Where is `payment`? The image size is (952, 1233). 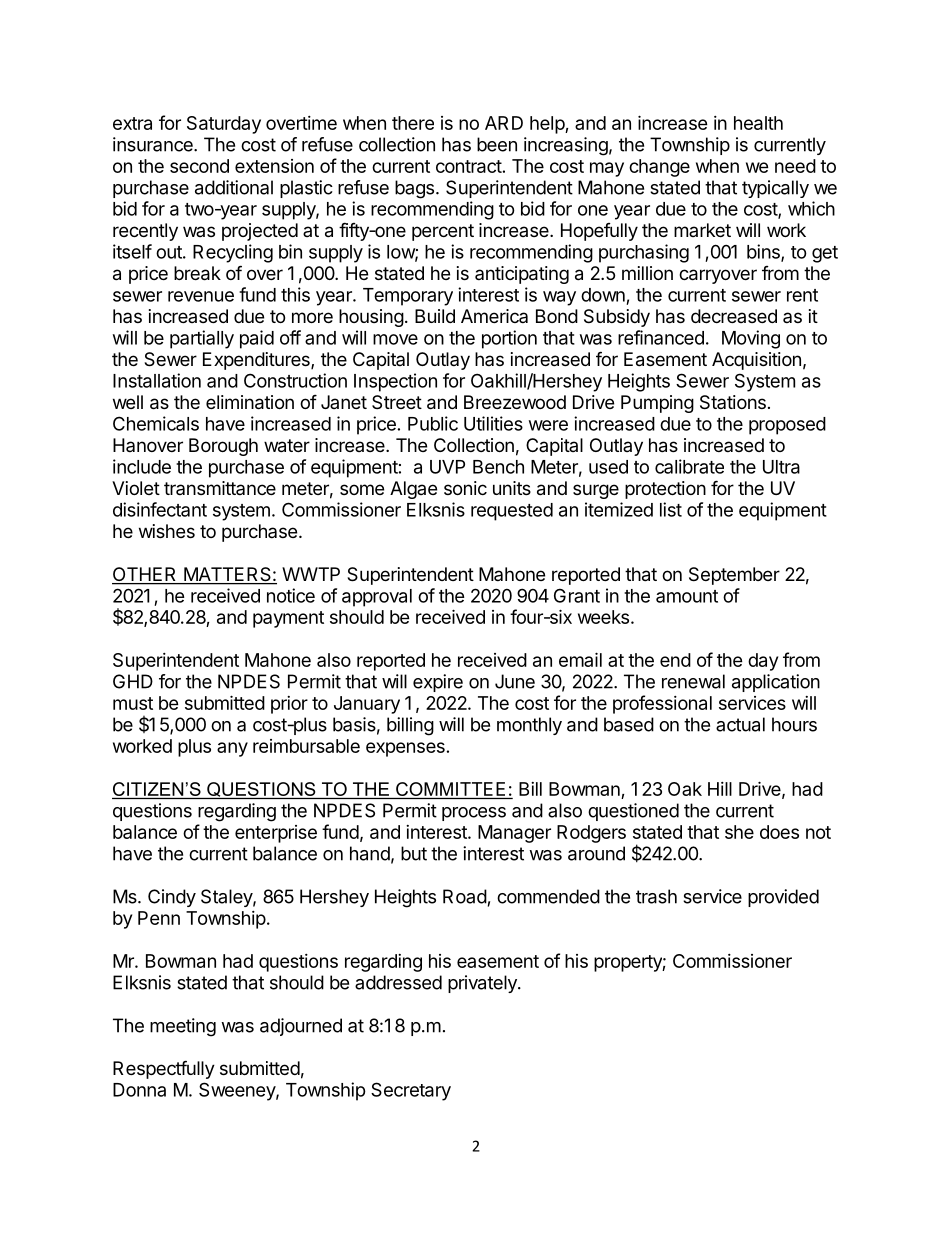
payment is located at coordinates (288, 619).
